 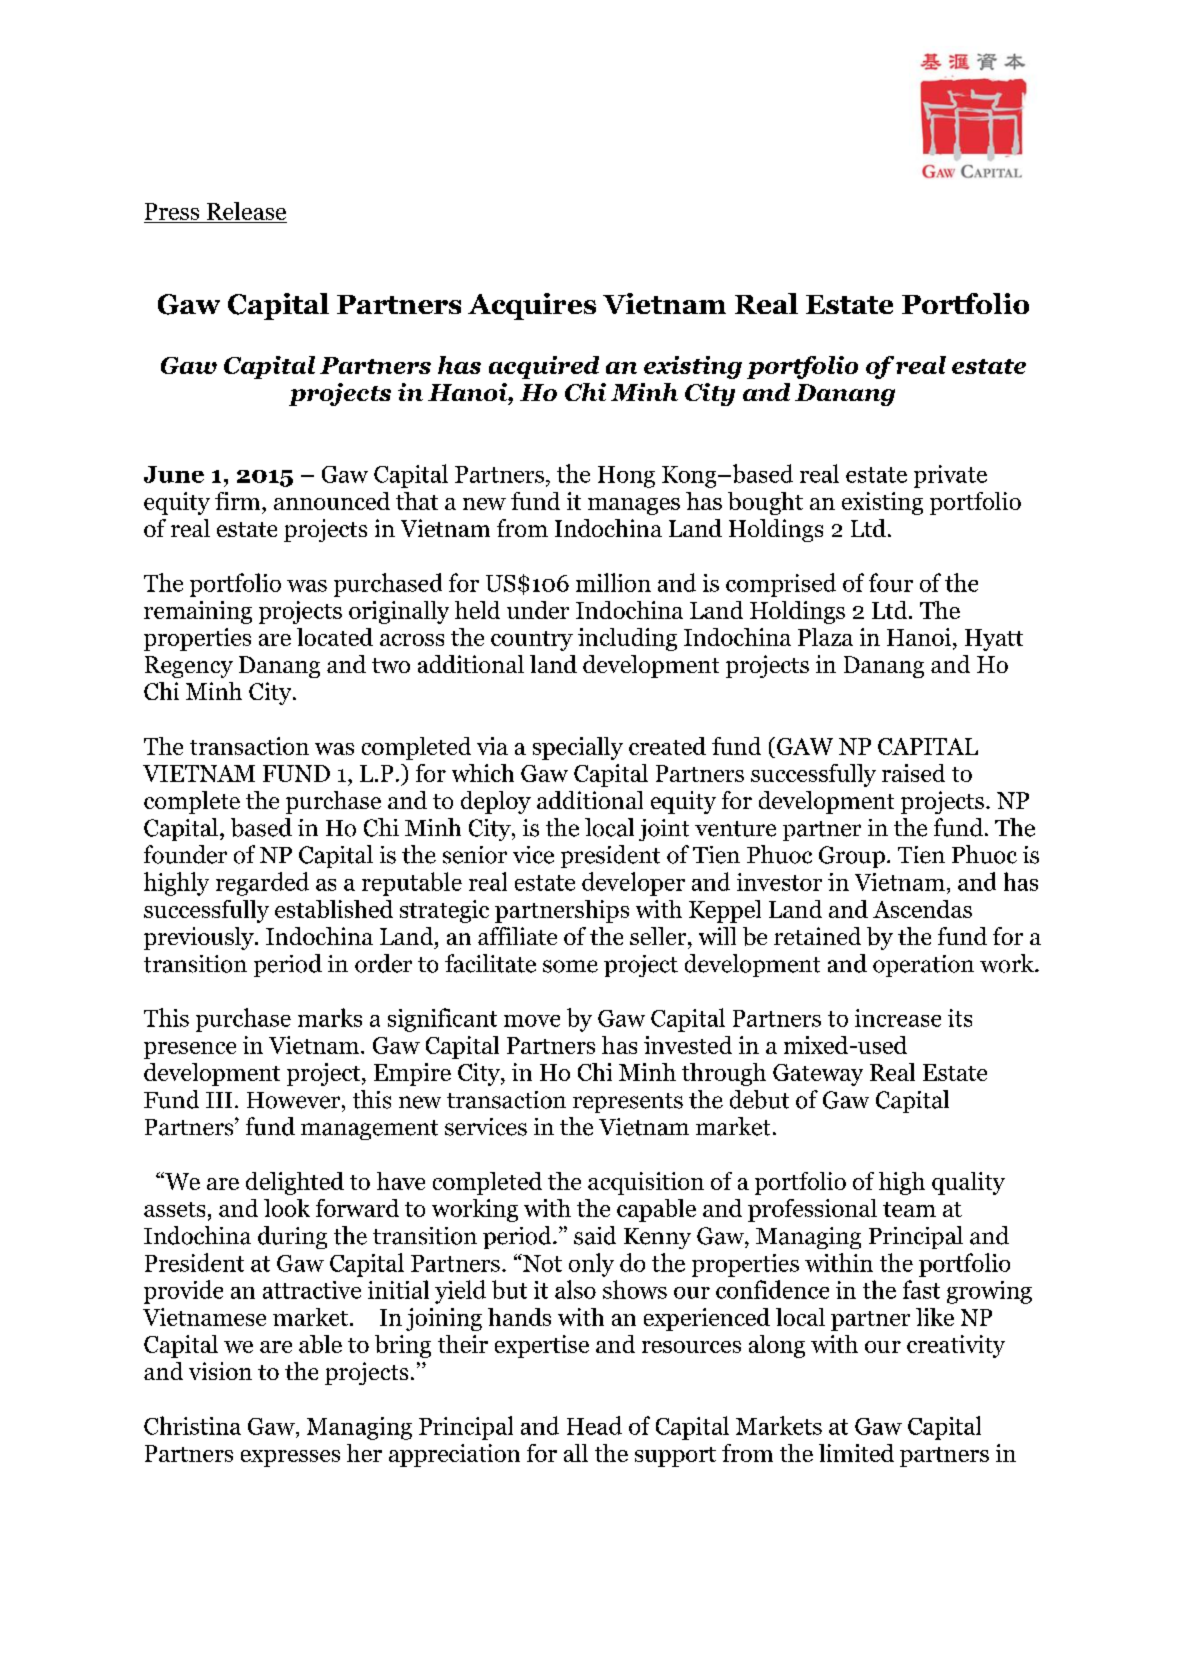 I want to click on private, so click(x=950, y=476).
